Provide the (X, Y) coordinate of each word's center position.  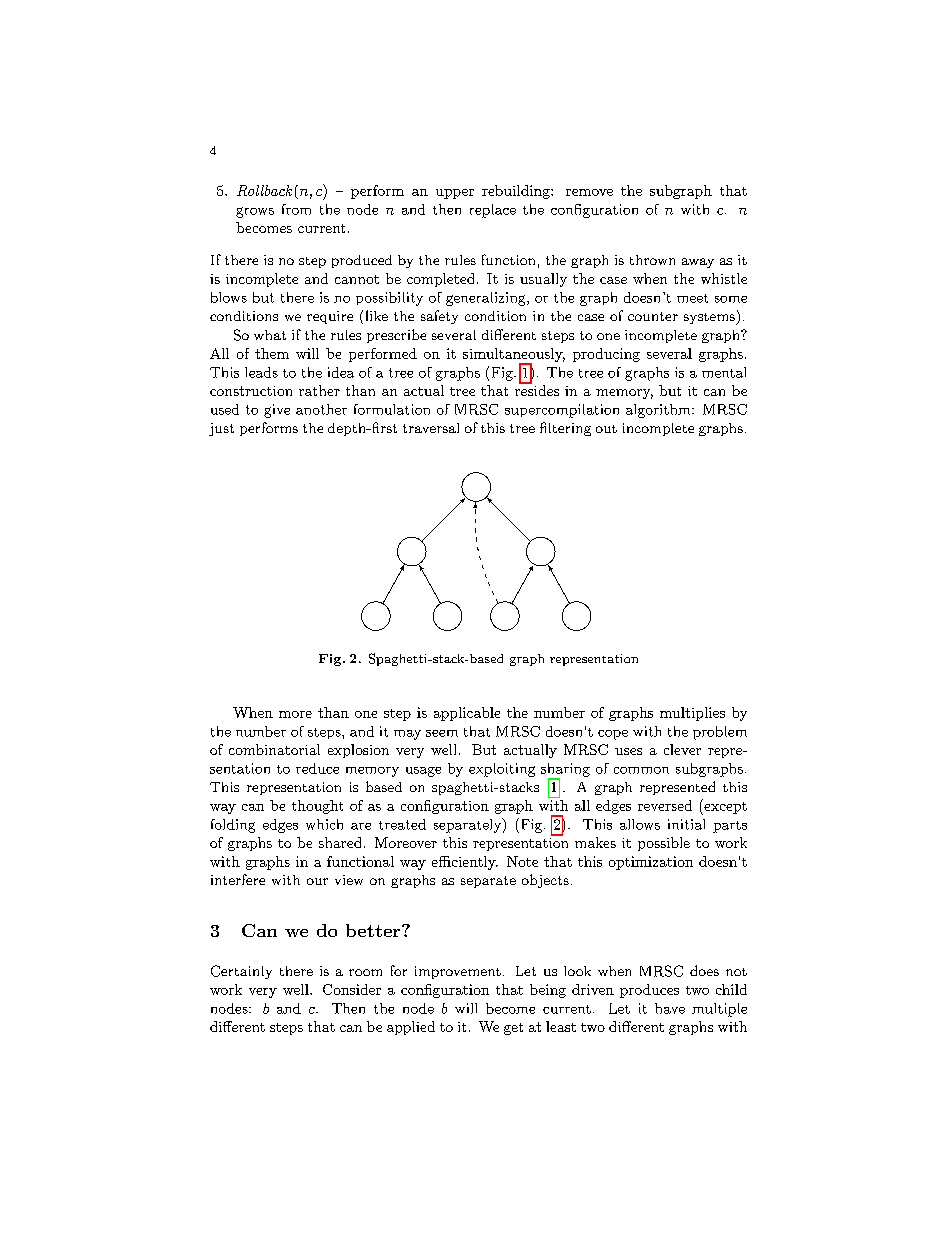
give (277, 411)
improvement (458, 972)
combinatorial (274, 749)
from (296, 209)
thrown (652, 260)
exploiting (502, 770)
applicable (467, 714)
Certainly (241, 972)
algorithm (659, 411)
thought (317, 807)
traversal (431, 428)
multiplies (692, 714)
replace (493, 211)
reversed (665, 805)
